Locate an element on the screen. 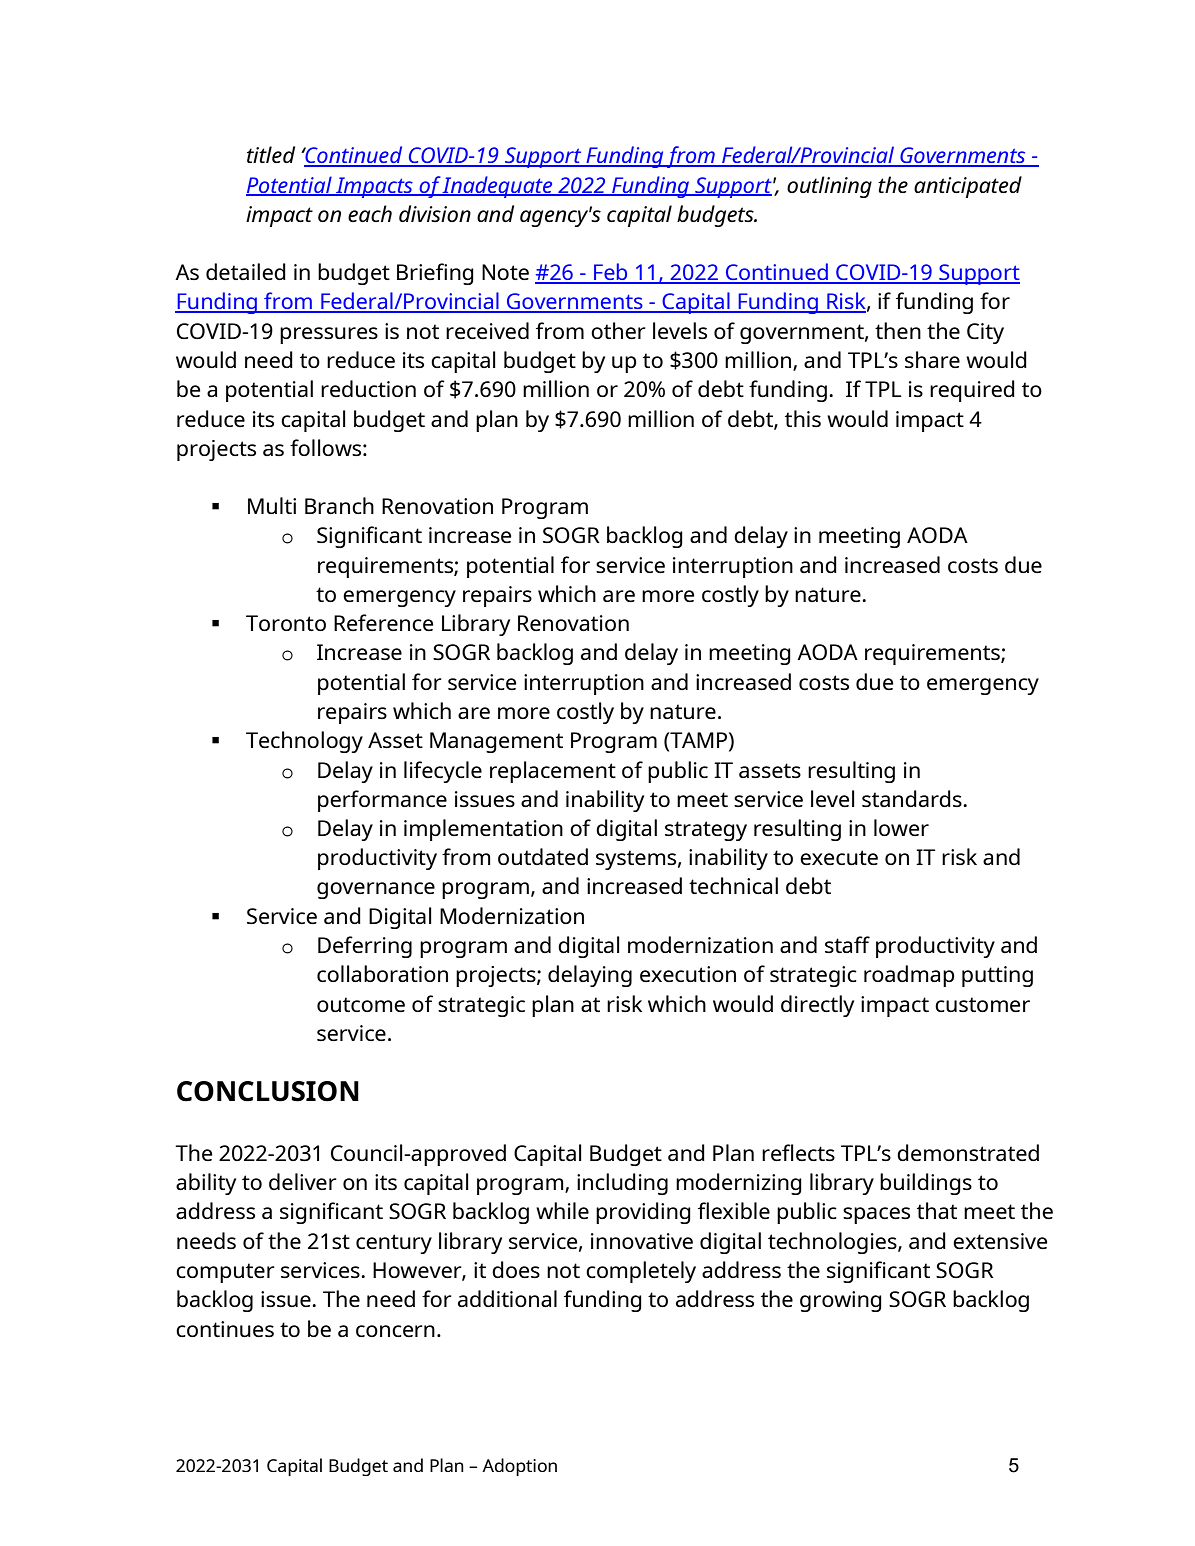 The width and height of the screenshot is (1195, 1546). execution is located at coordinates (688, 974).
